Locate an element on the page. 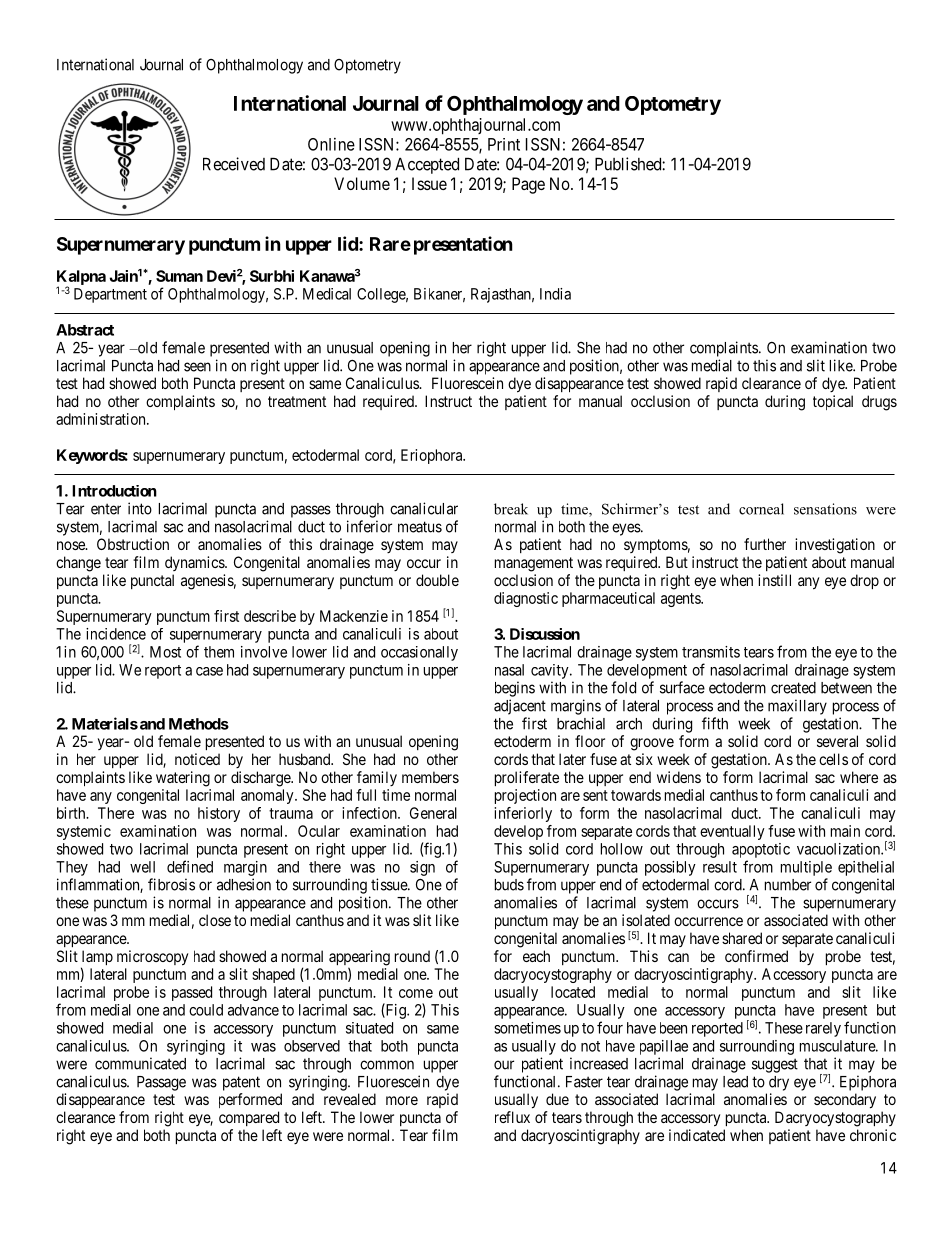  Page is located at coordinates (528, 185).
